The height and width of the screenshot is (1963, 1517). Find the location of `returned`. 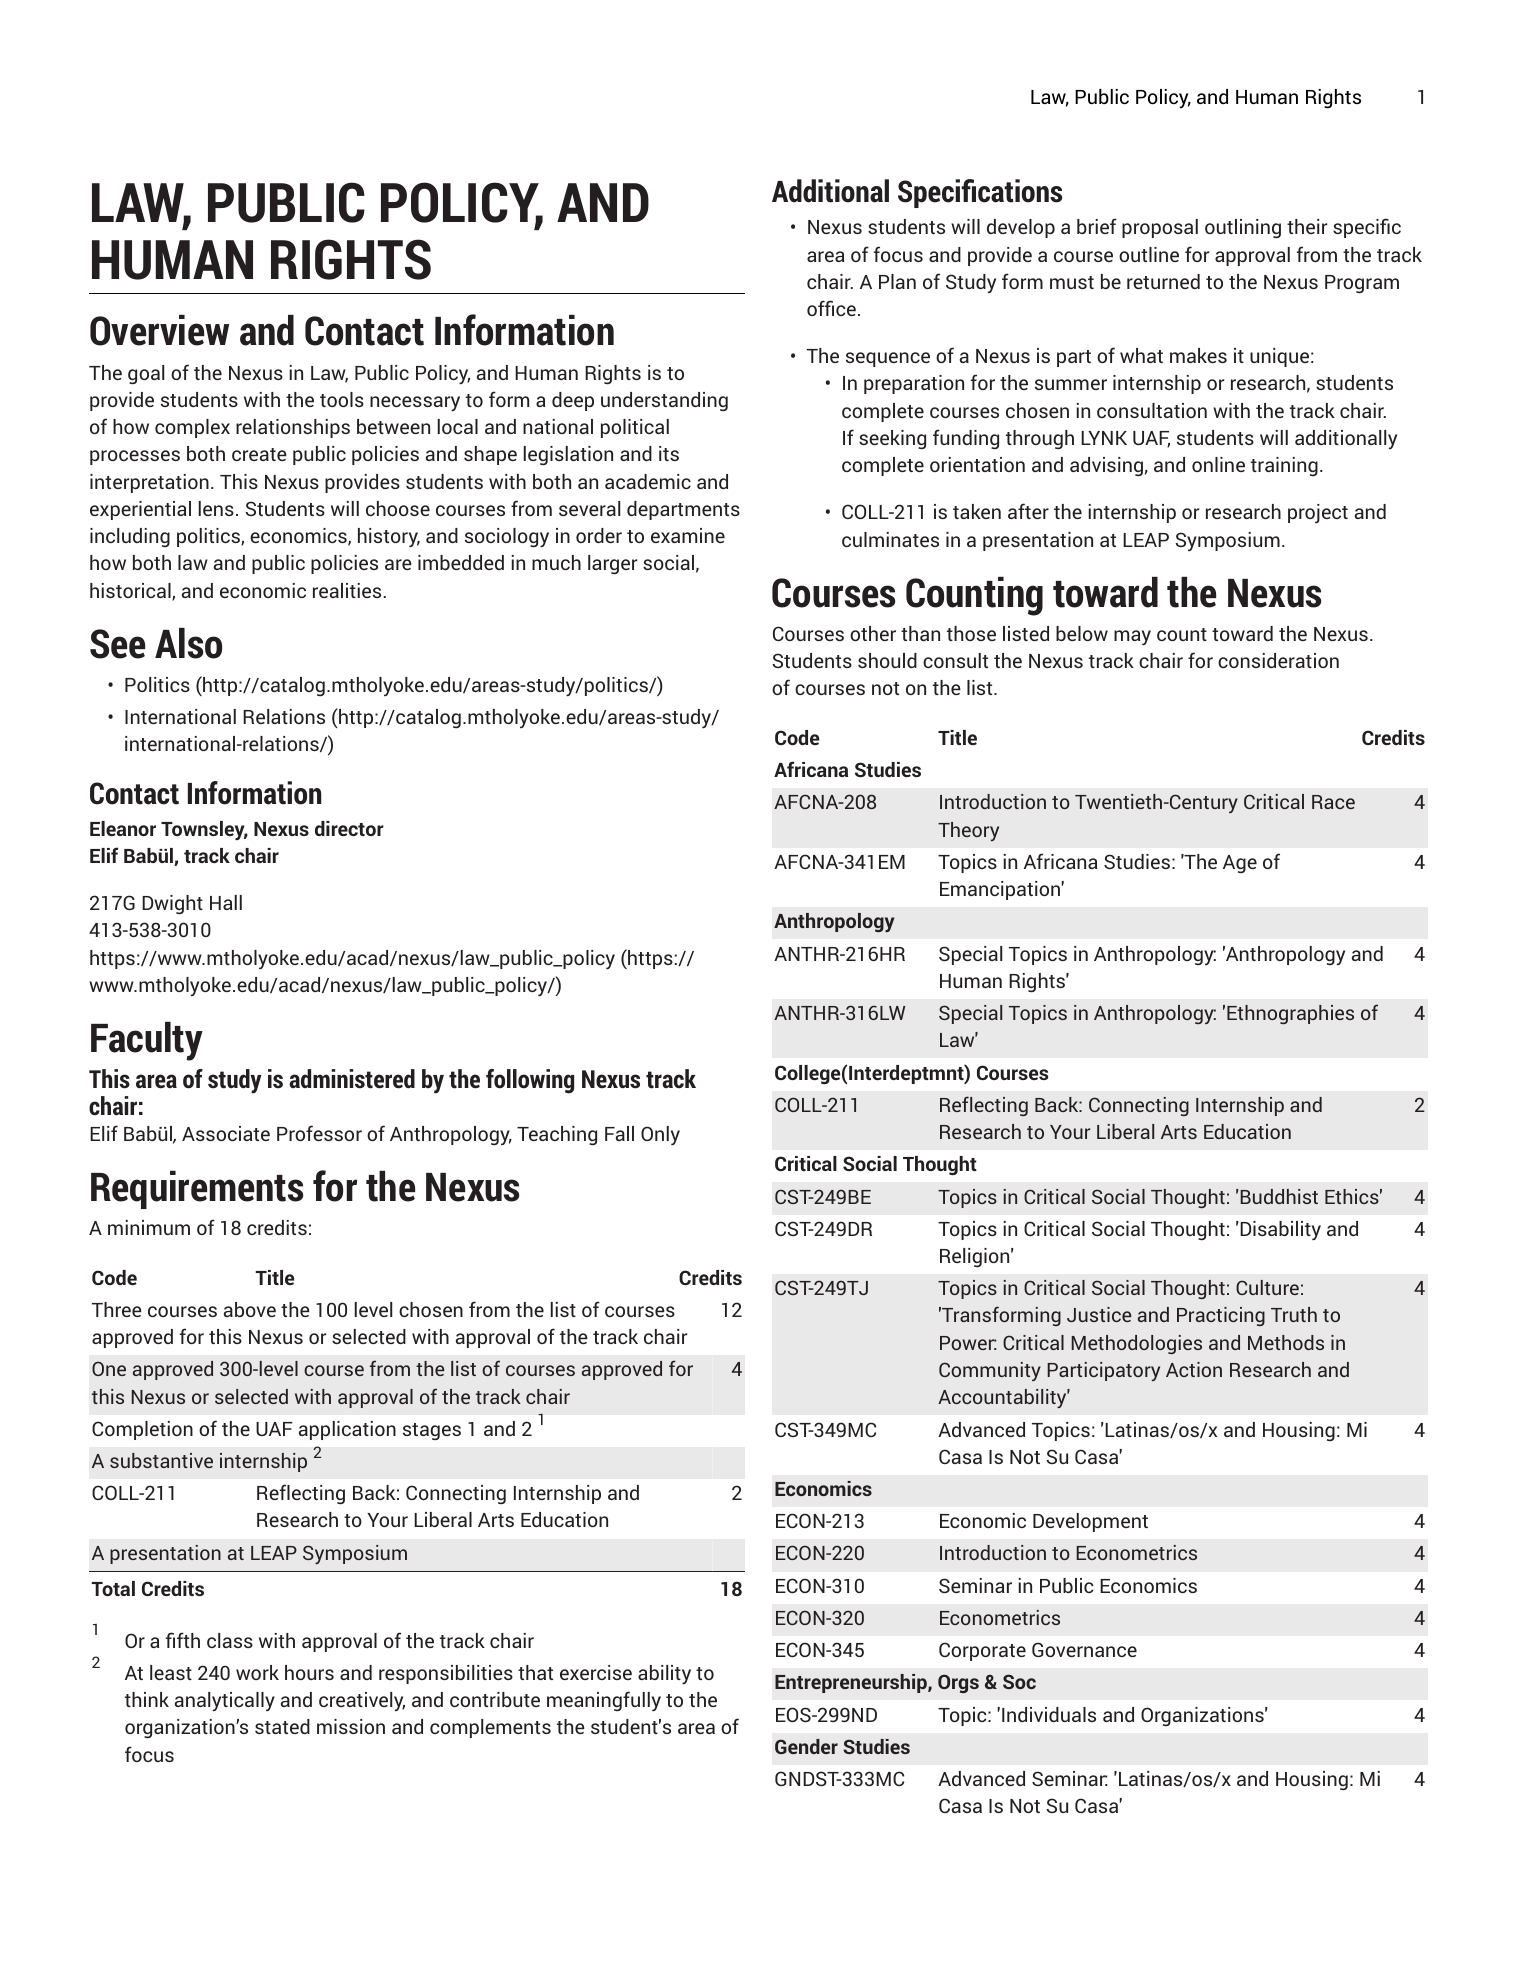

returned is located at coordinates (1163, 281).
